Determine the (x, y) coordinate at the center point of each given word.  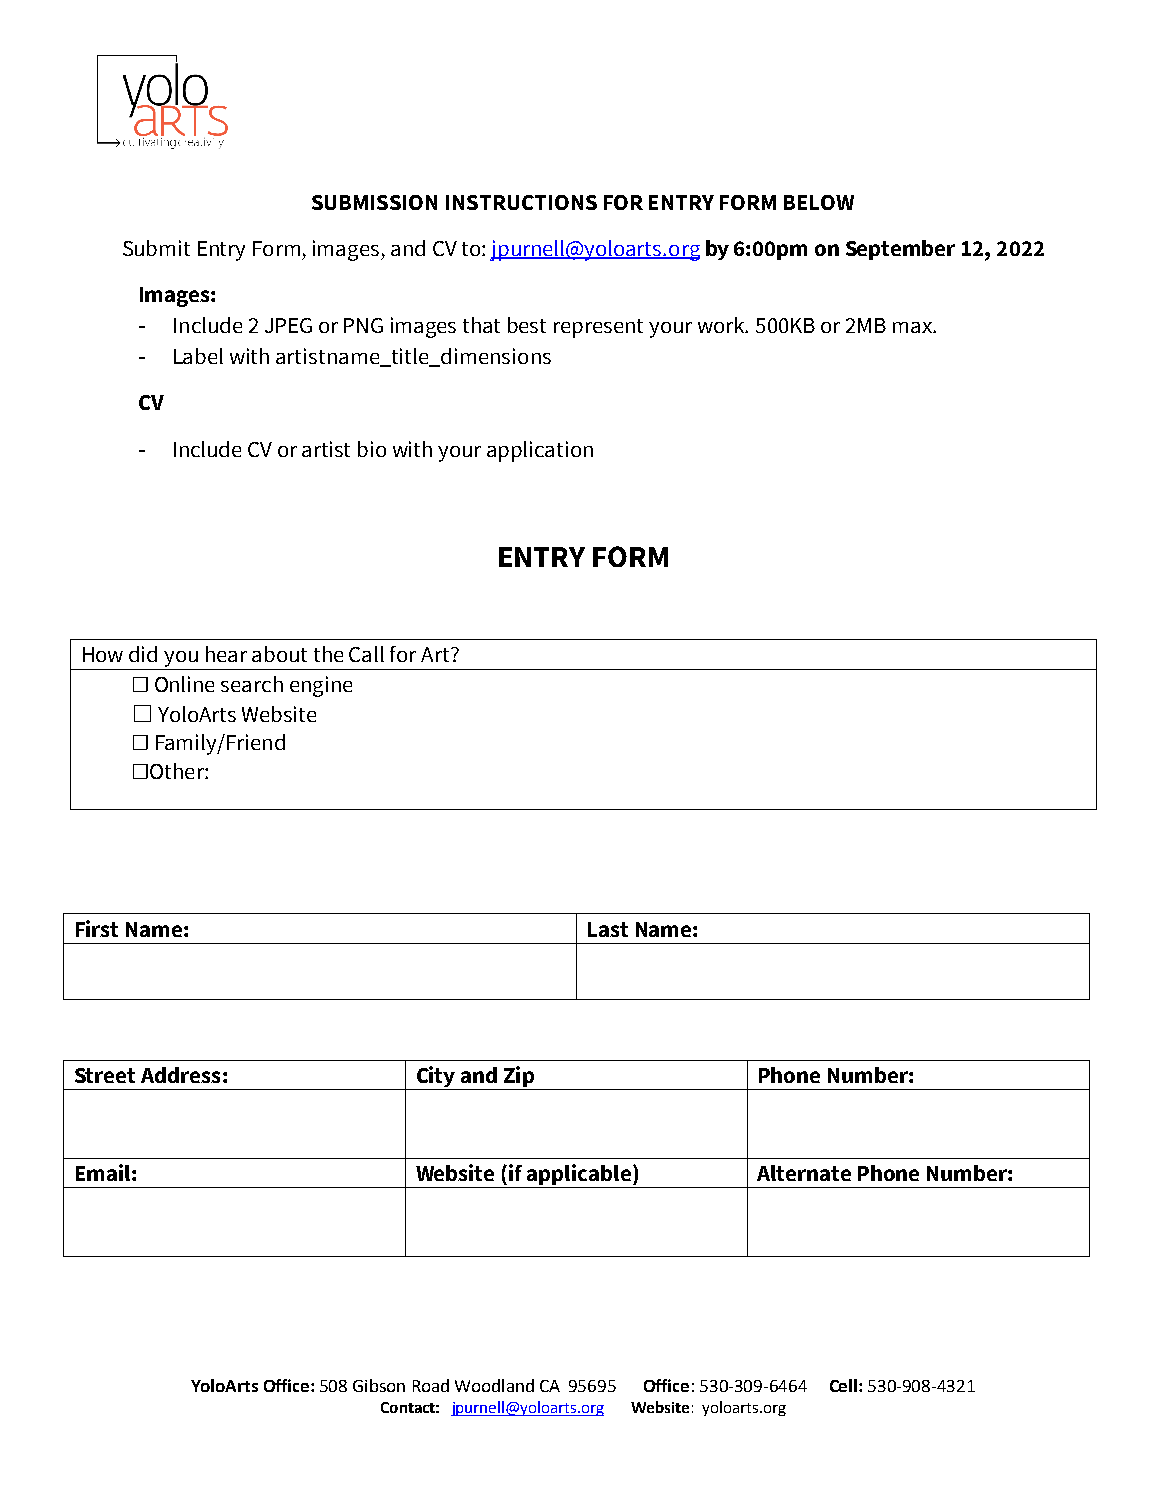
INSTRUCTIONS (521, 202)
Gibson (379, 1385)
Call (366, 654)
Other (178, 771)
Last (608, 929)
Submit (156, 248)
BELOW (819, 202)
